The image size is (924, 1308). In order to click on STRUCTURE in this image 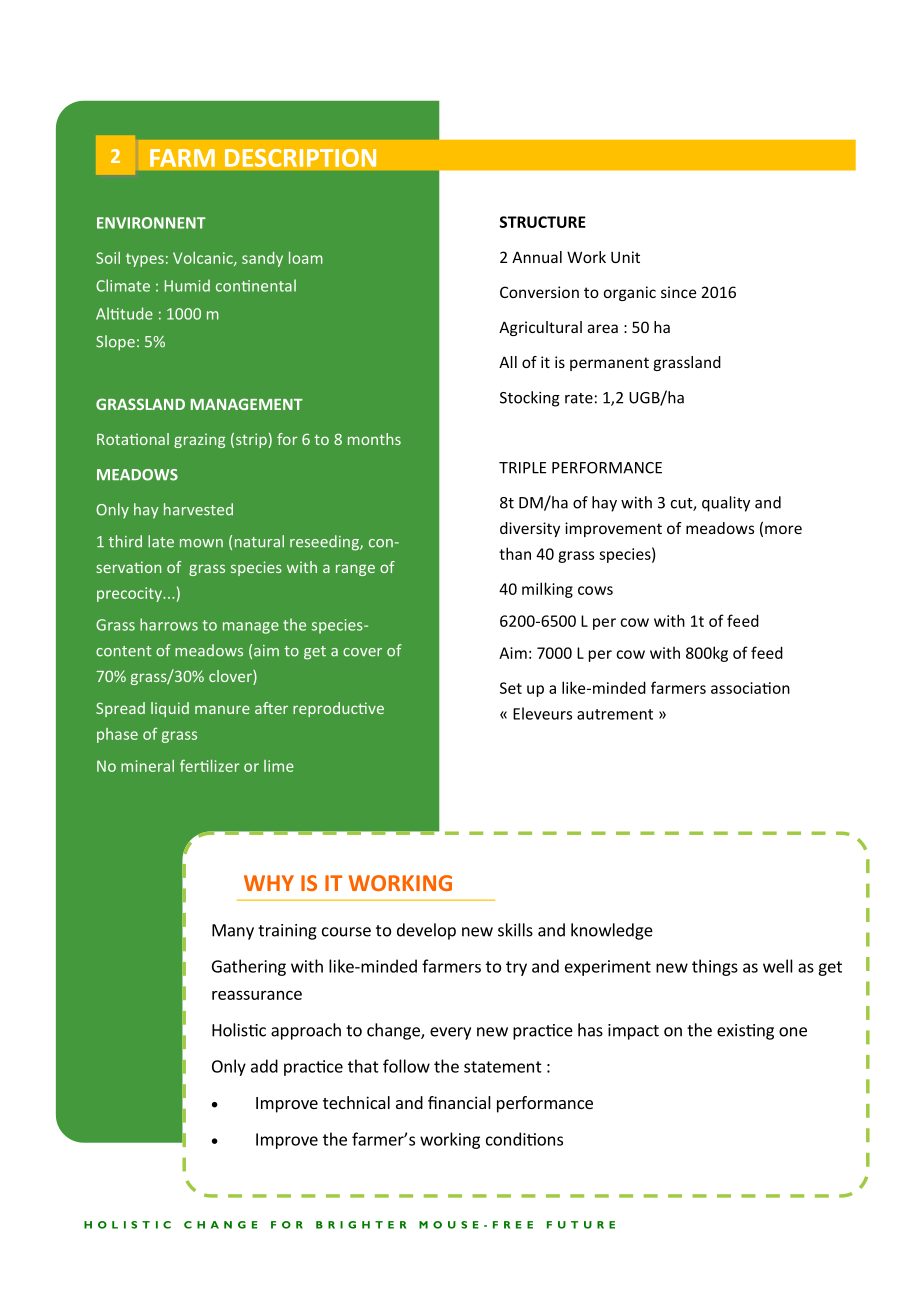, I will do `click(543, 222)`.
